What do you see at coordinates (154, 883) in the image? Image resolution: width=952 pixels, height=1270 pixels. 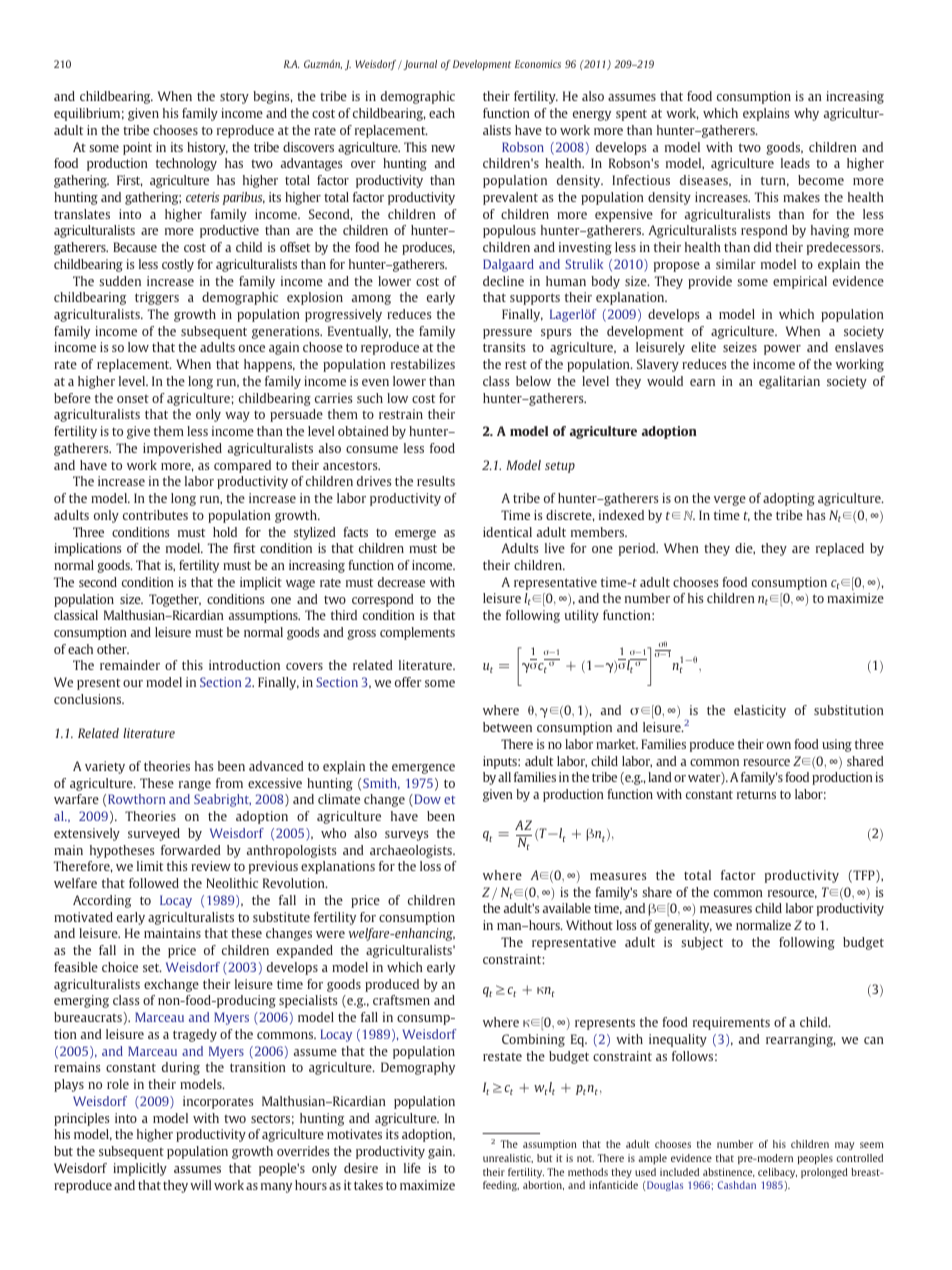 I see `followed` at bounding box center [154, 883].
